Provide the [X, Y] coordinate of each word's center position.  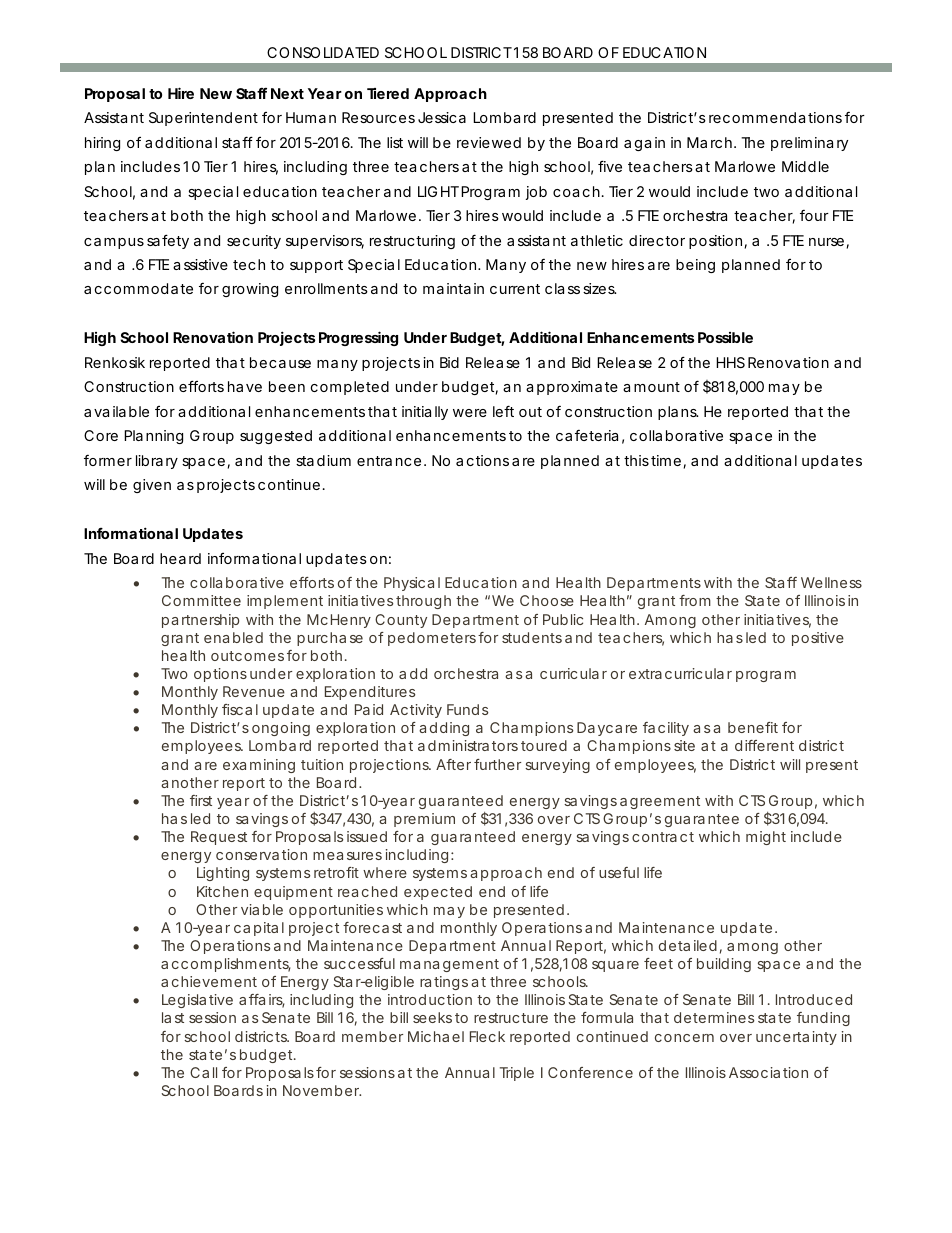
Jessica [442, 117]
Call [203, 1072]
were [470, 413]
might [766, 838]
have [245, 386]
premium [424, 820]
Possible [725, 337]
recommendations [775, 117]
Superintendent [203, 119]
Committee [201, 600]
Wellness [831, 582]
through [423, 602]
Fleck [487, 1036]
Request [219, 838]
